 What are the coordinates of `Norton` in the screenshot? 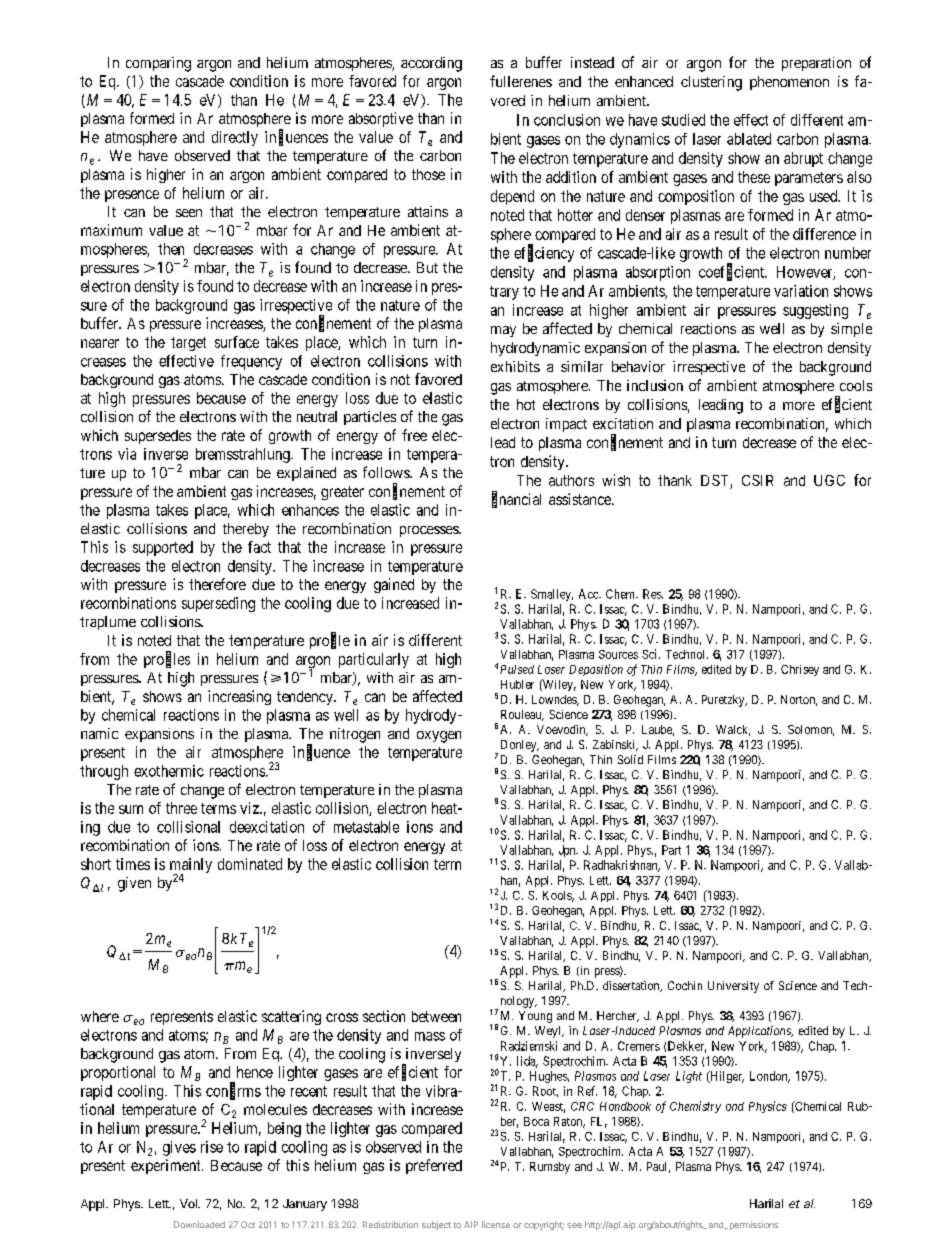 It's located at (799, 700).
